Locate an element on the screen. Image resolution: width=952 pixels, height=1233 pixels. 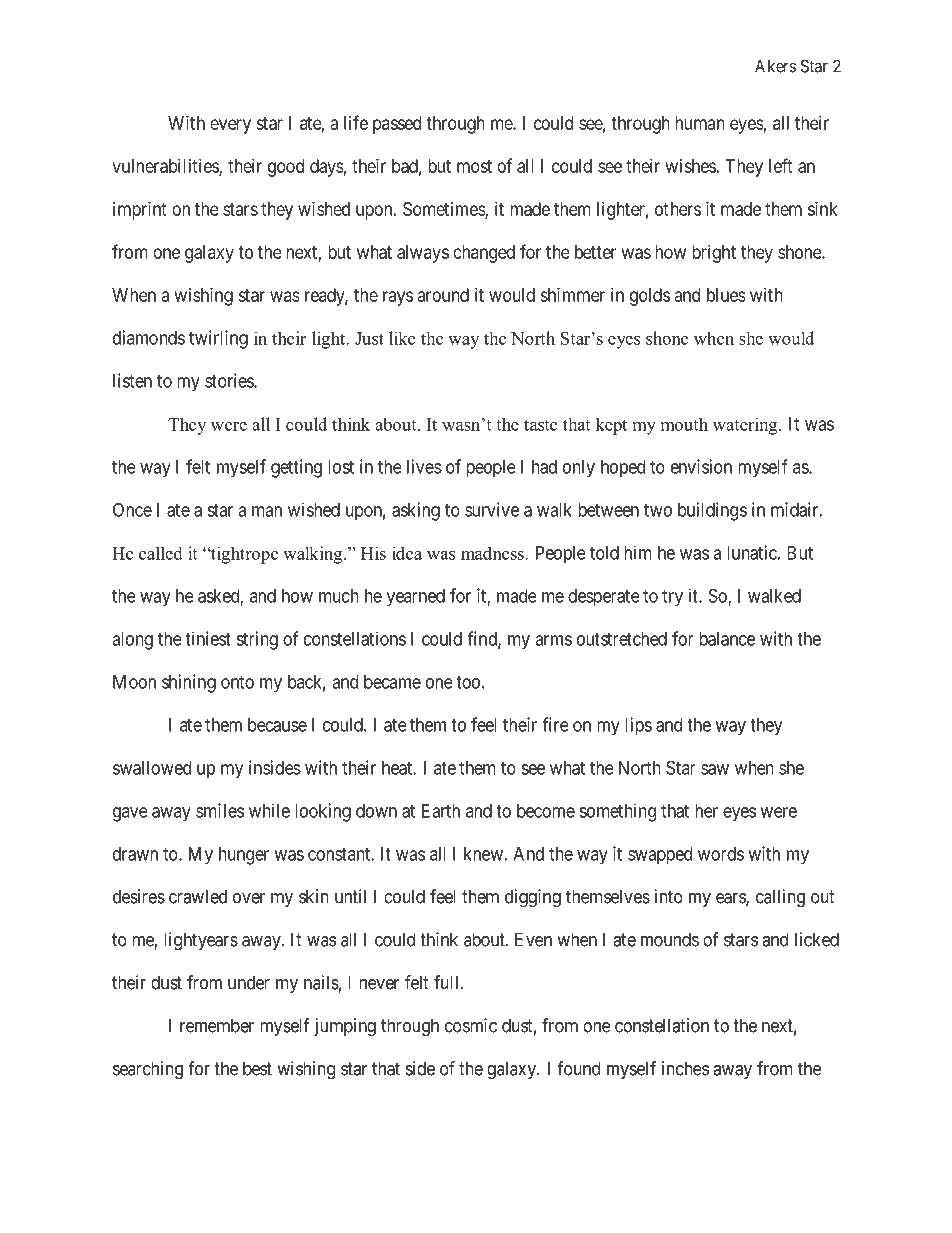
human is located at coordinates (700, 123).
